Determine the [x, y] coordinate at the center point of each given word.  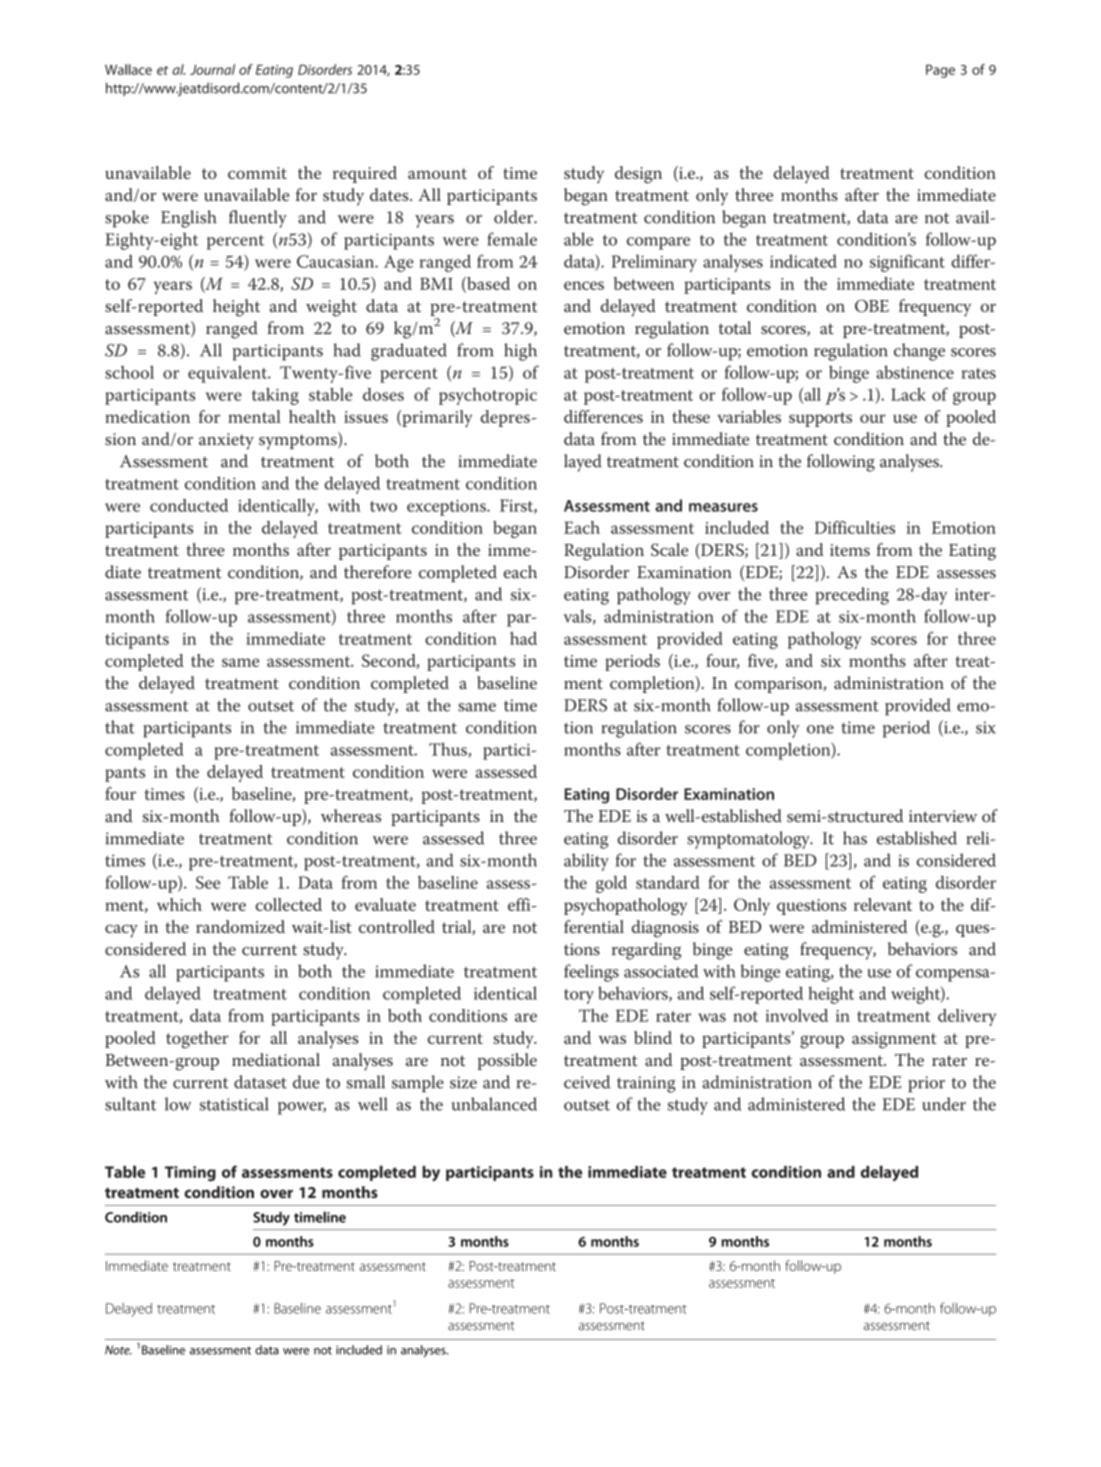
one [820, 729]
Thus [449, 750]
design [638, 175]
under [944, 1104]
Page [940, 71]
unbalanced [494, 1104]
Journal [212, 69]
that [120, 727]
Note [118, 1350]
